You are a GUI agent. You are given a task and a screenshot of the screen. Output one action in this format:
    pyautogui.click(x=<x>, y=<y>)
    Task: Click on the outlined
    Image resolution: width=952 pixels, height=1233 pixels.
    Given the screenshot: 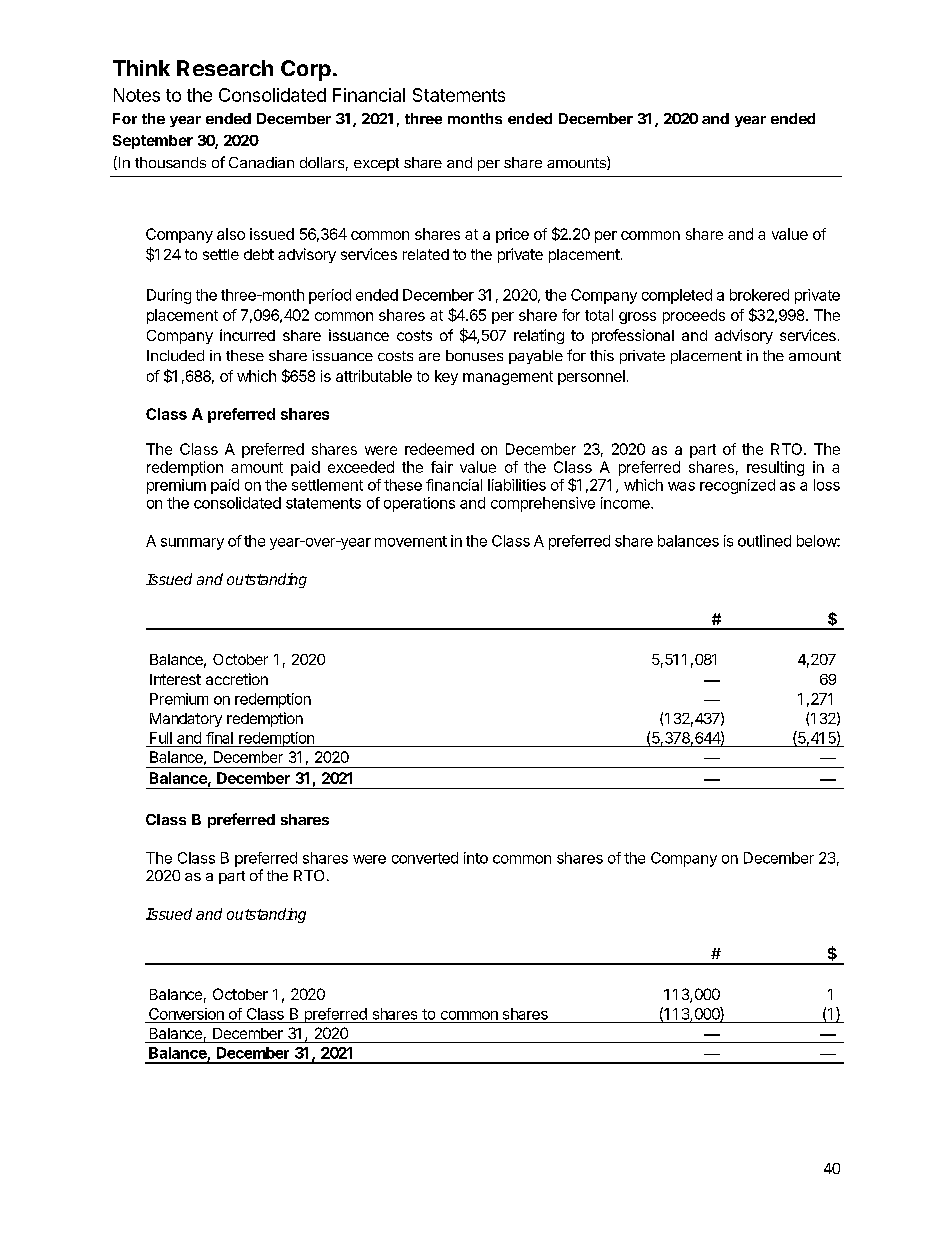 What is the action you would take?
    pyautogui.click(x=764, y=541)
